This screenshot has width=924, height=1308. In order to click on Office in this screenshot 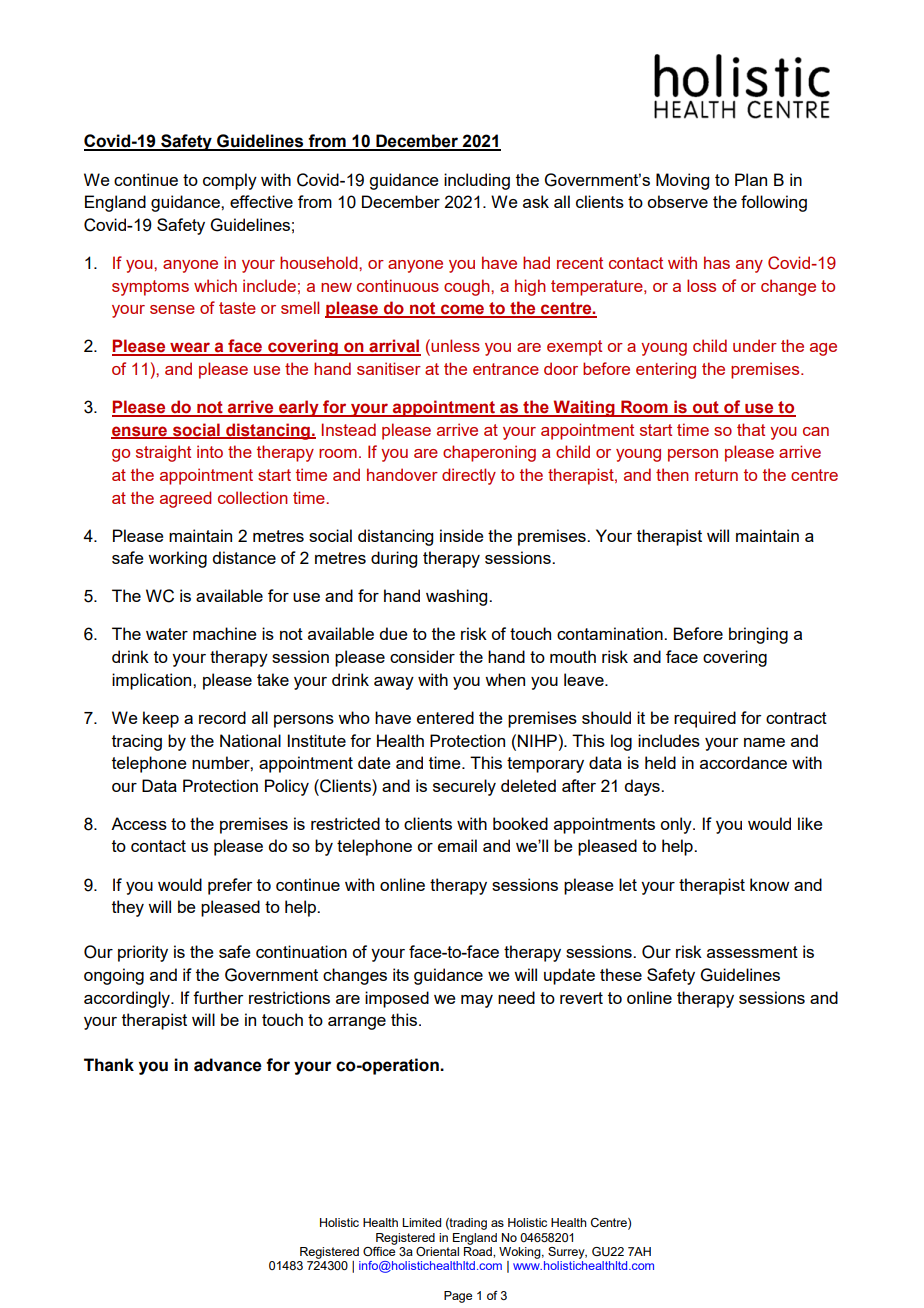, I will do `click(379, 1250)`.
